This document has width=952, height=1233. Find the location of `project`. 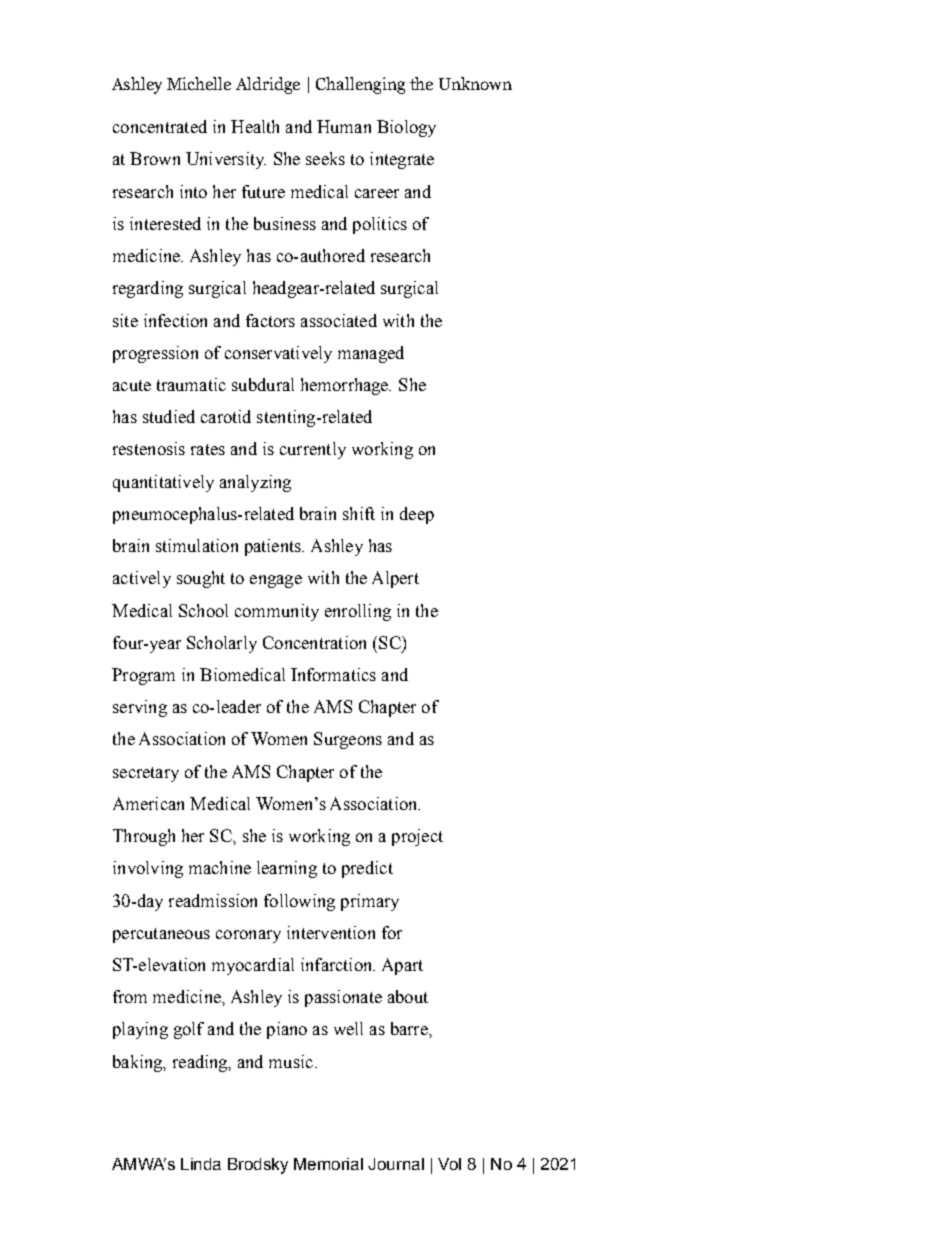

project is located at coordinates (417, 837).
